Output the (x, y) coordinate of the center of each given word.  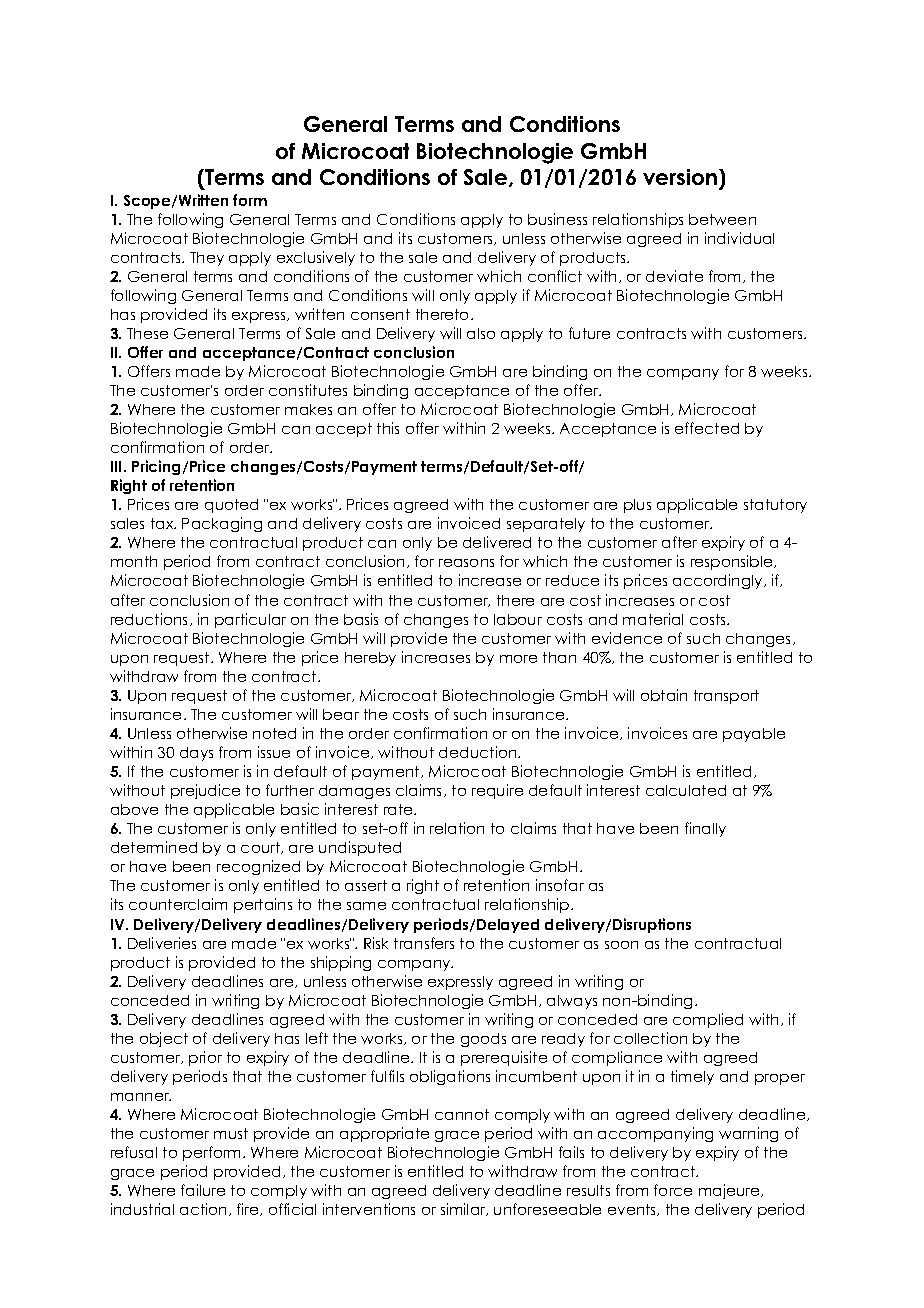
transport (726, 697)
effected (707, 428)
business (557, 219)
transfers (424, 943)
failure (203, 1190)
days (196, 754)
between (722, 219)
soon (621, 945)
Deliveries (162, 943)
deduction (479, 752)
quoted (231, 506)
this (388, 428)
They (207, 259)
